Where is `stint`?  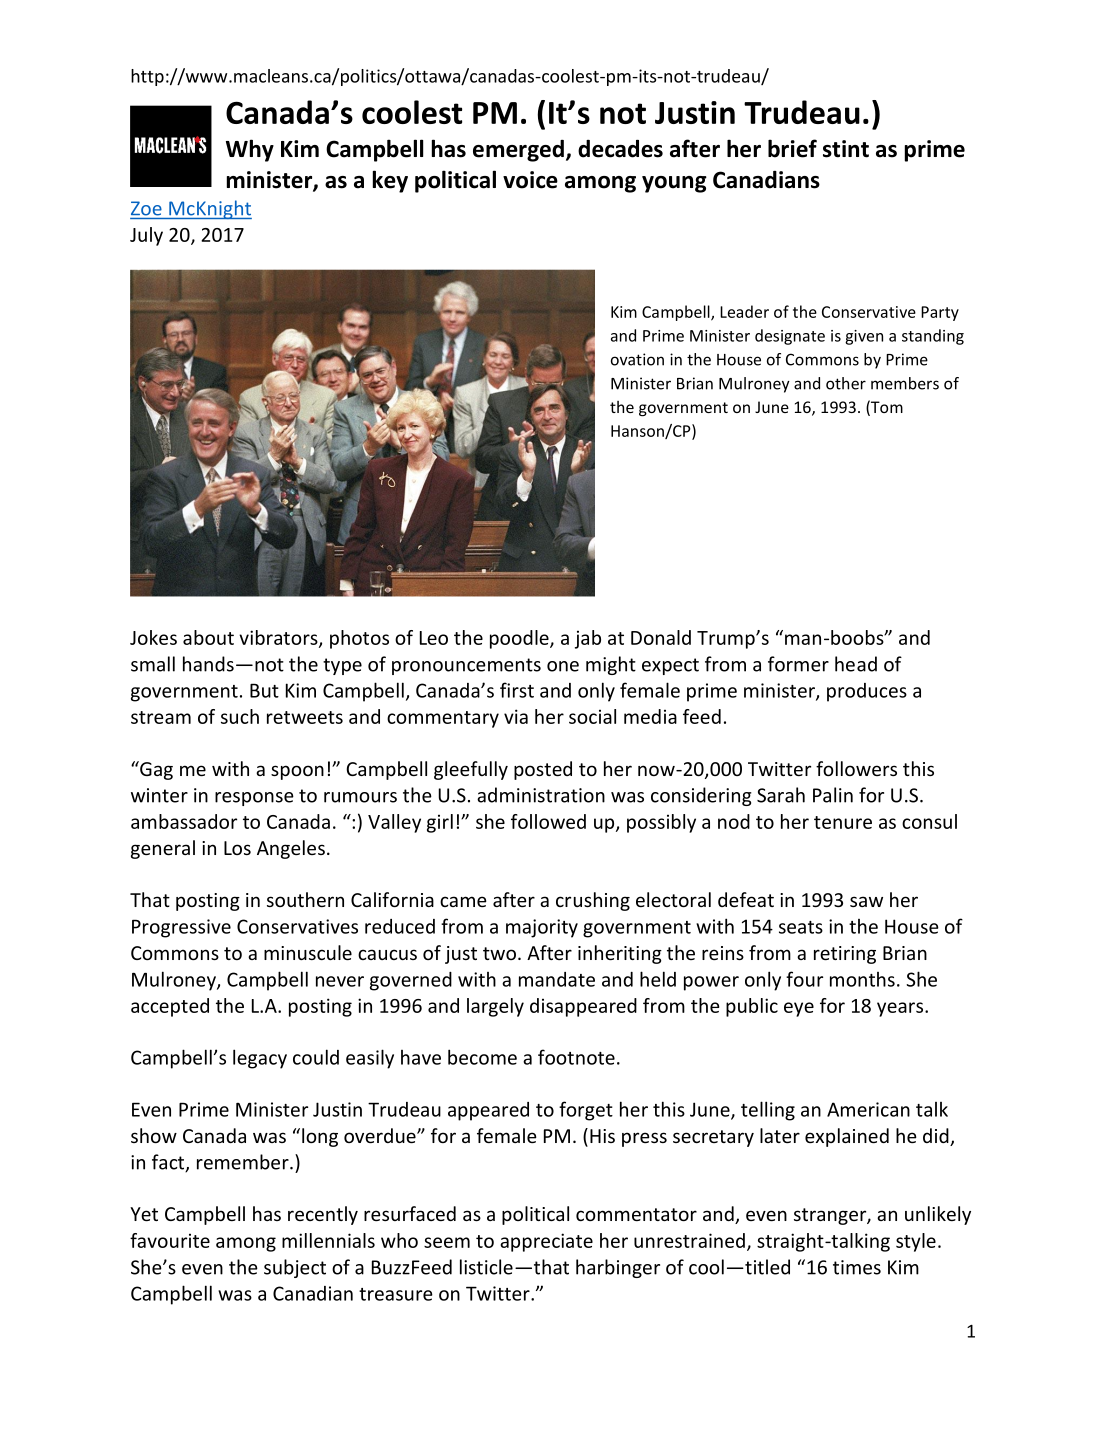 stint is located at coordinates (846, 149).
